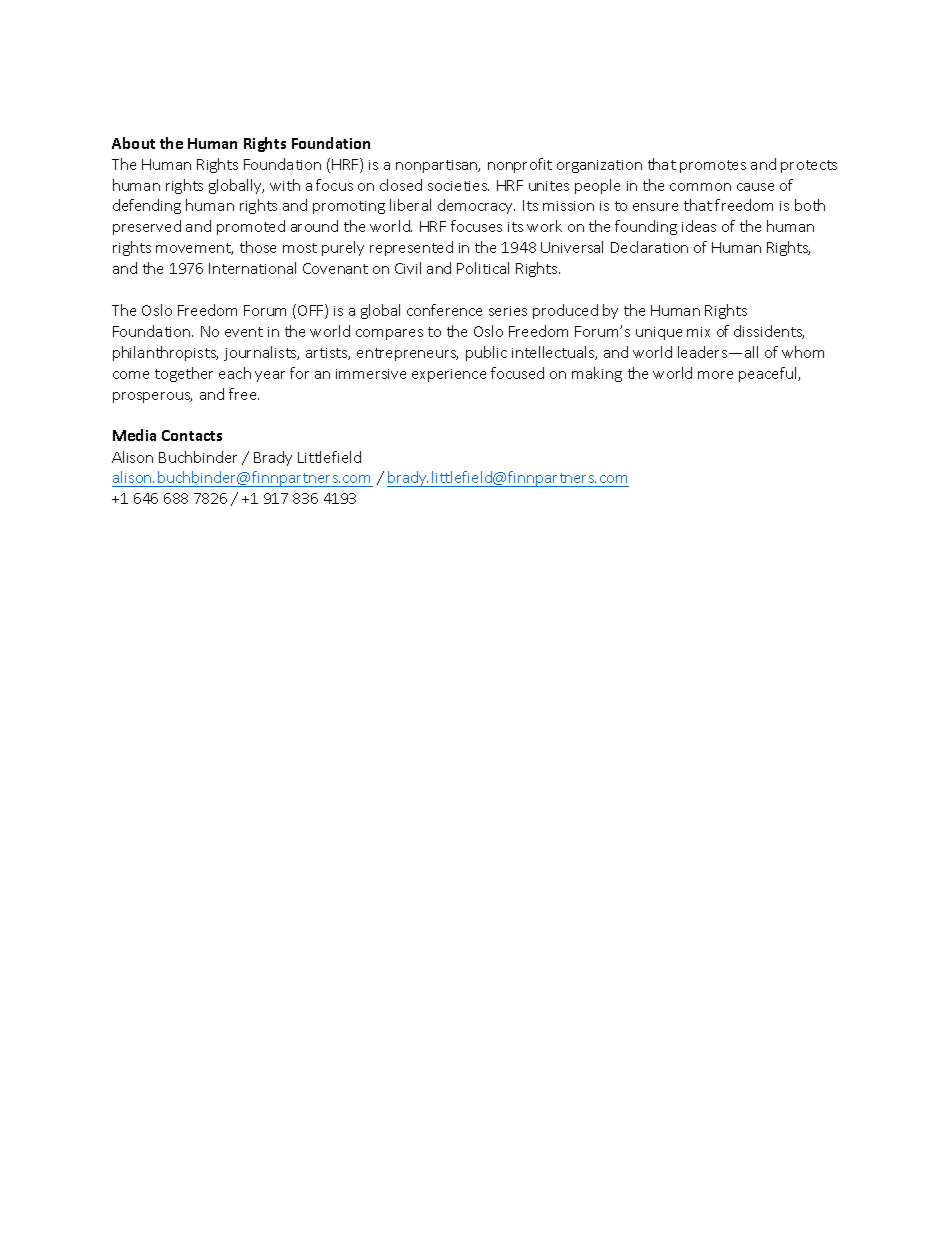  What do you see at coordinates (713, 166) in the screenshot?
I see `promotes` at bounding box center [713, 166].
